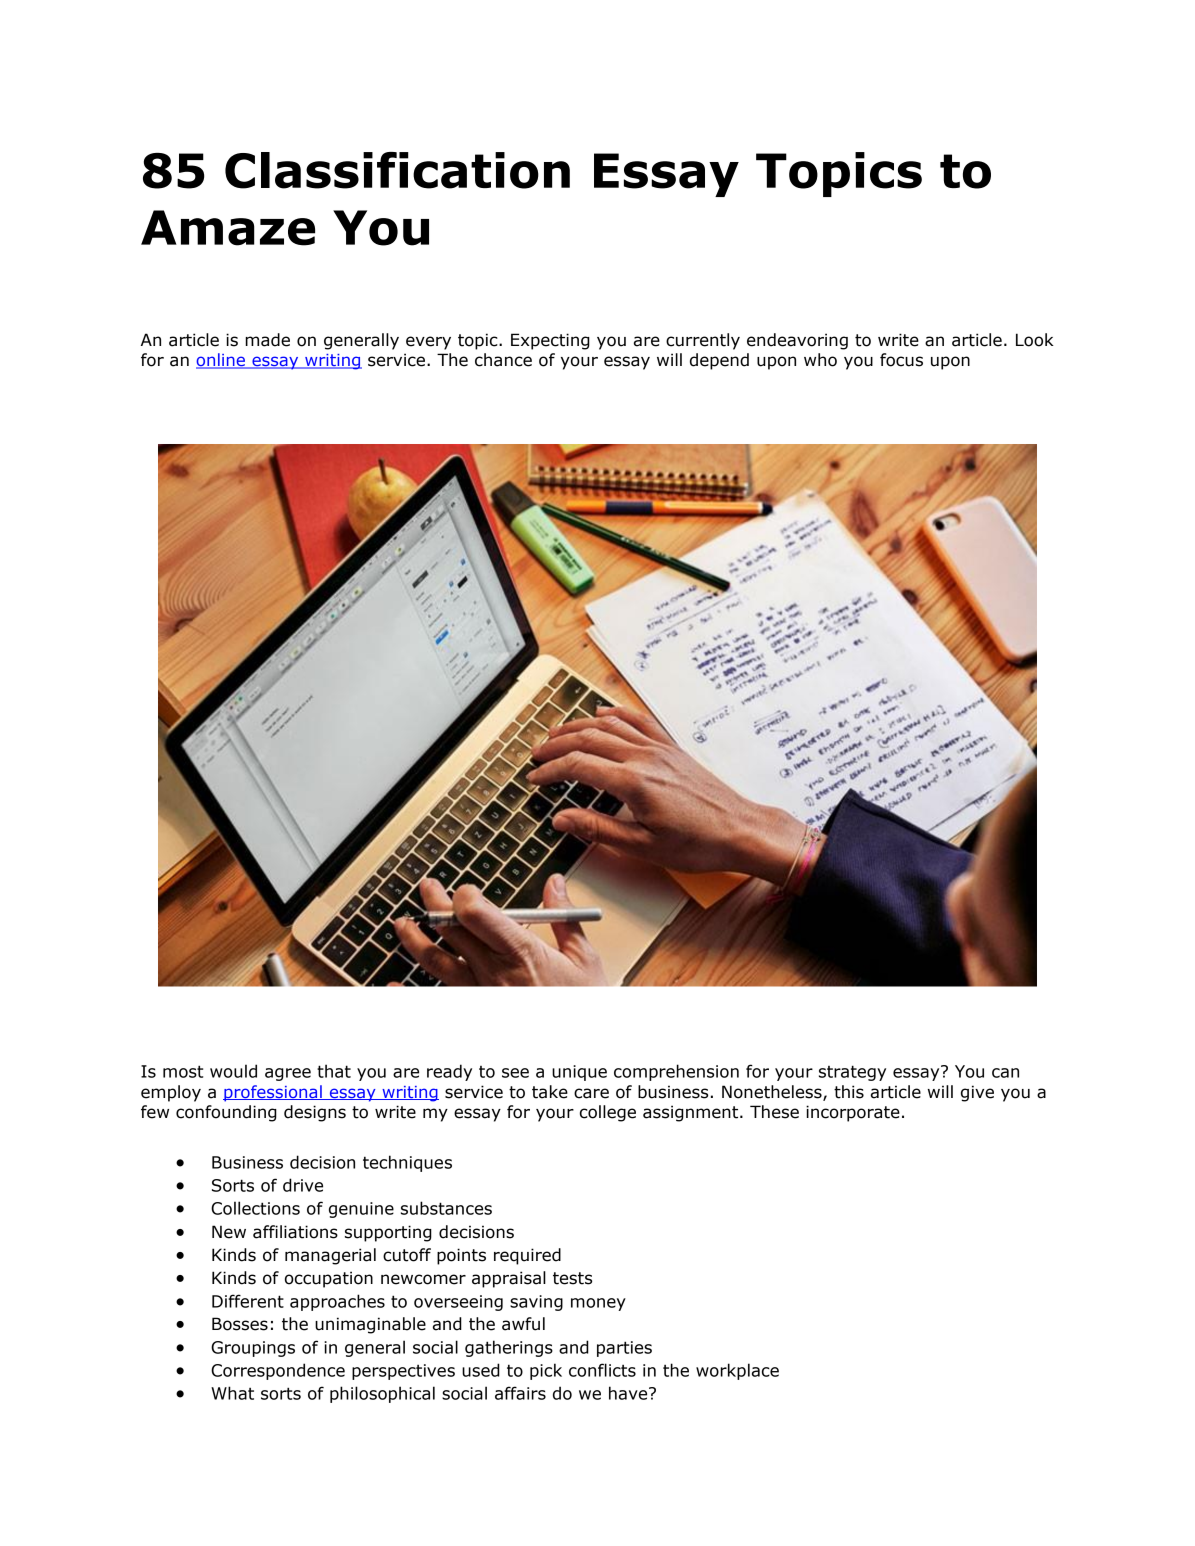  What do you see at coordinates (737, 1371) in the screenshot?
I see `workplace` at bounding box center [737, 1371].
